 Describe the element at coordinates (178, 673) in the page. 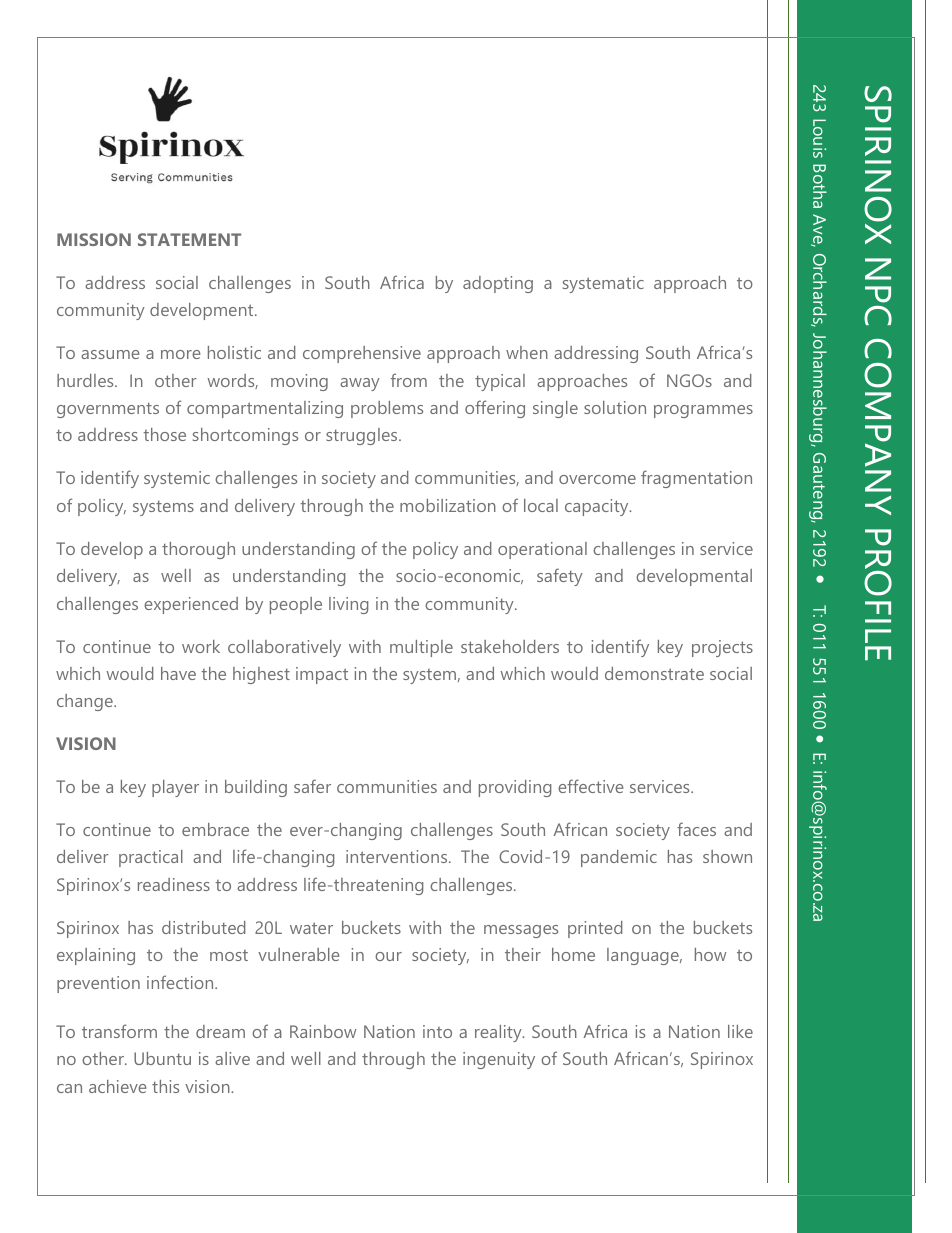

I see `have` at that location.
